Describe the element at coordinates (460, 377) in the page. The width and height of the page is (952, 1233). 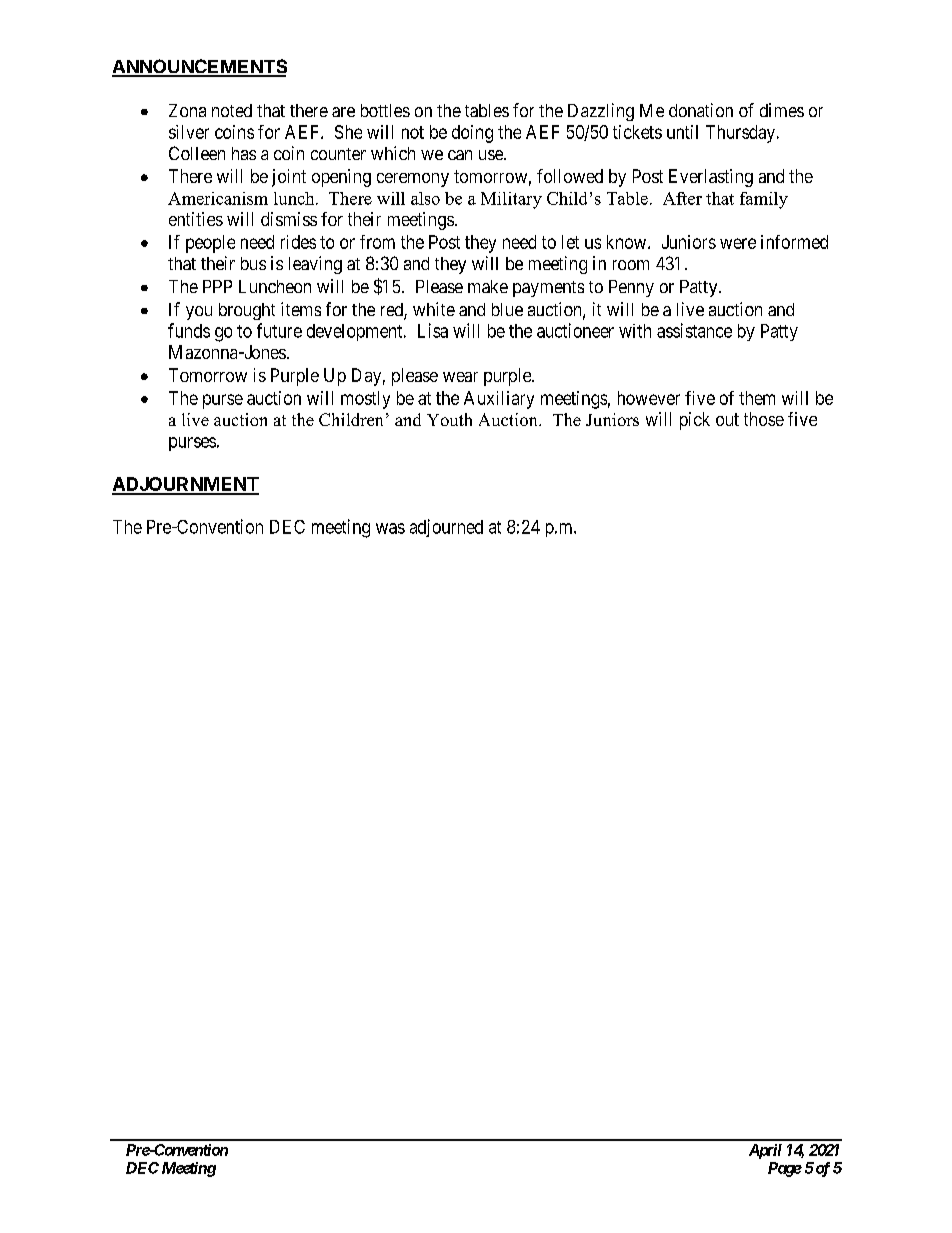
I see `wear` at that location.
